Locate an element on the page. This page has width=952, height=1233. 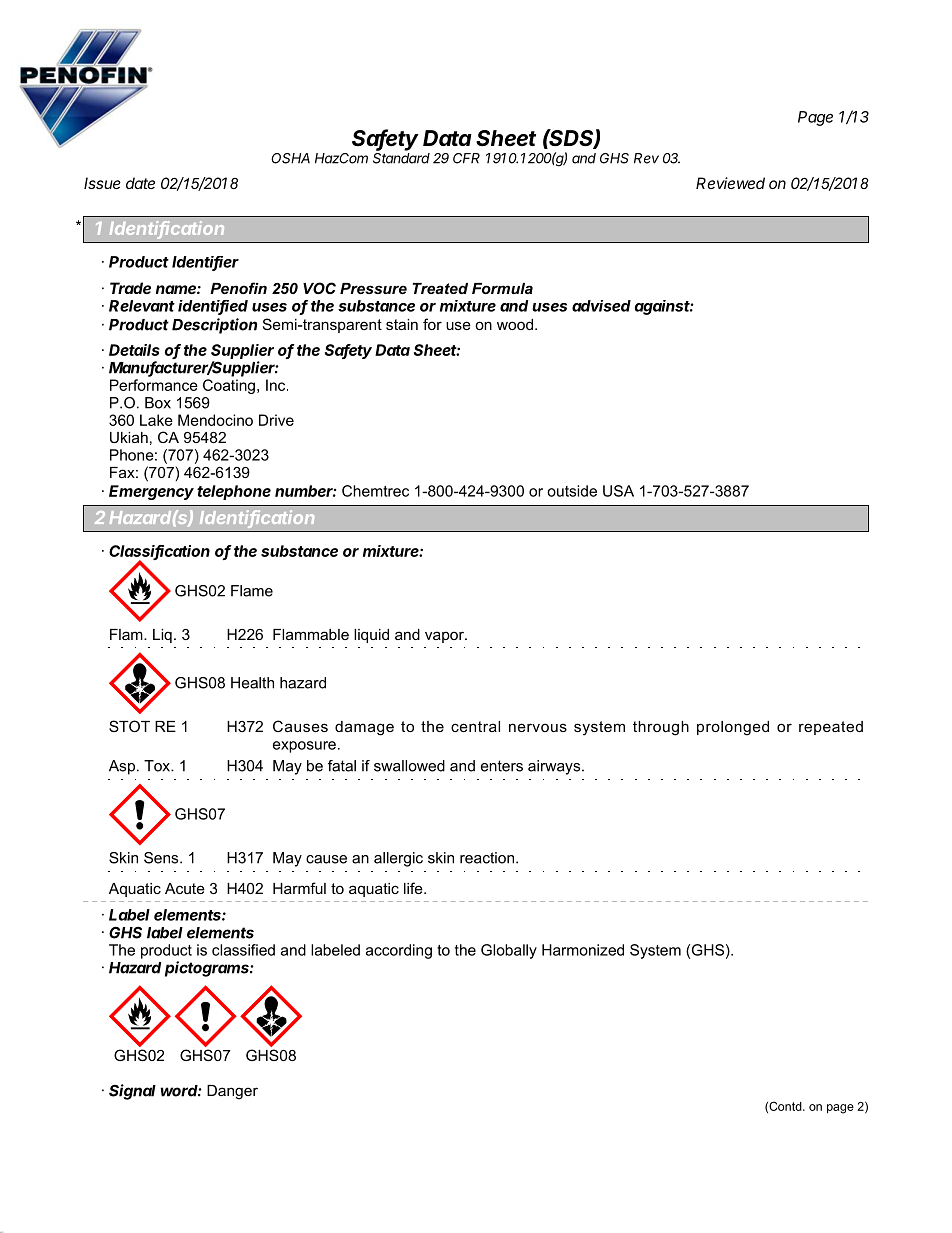
Sens is located at coordinates (162, 858).
